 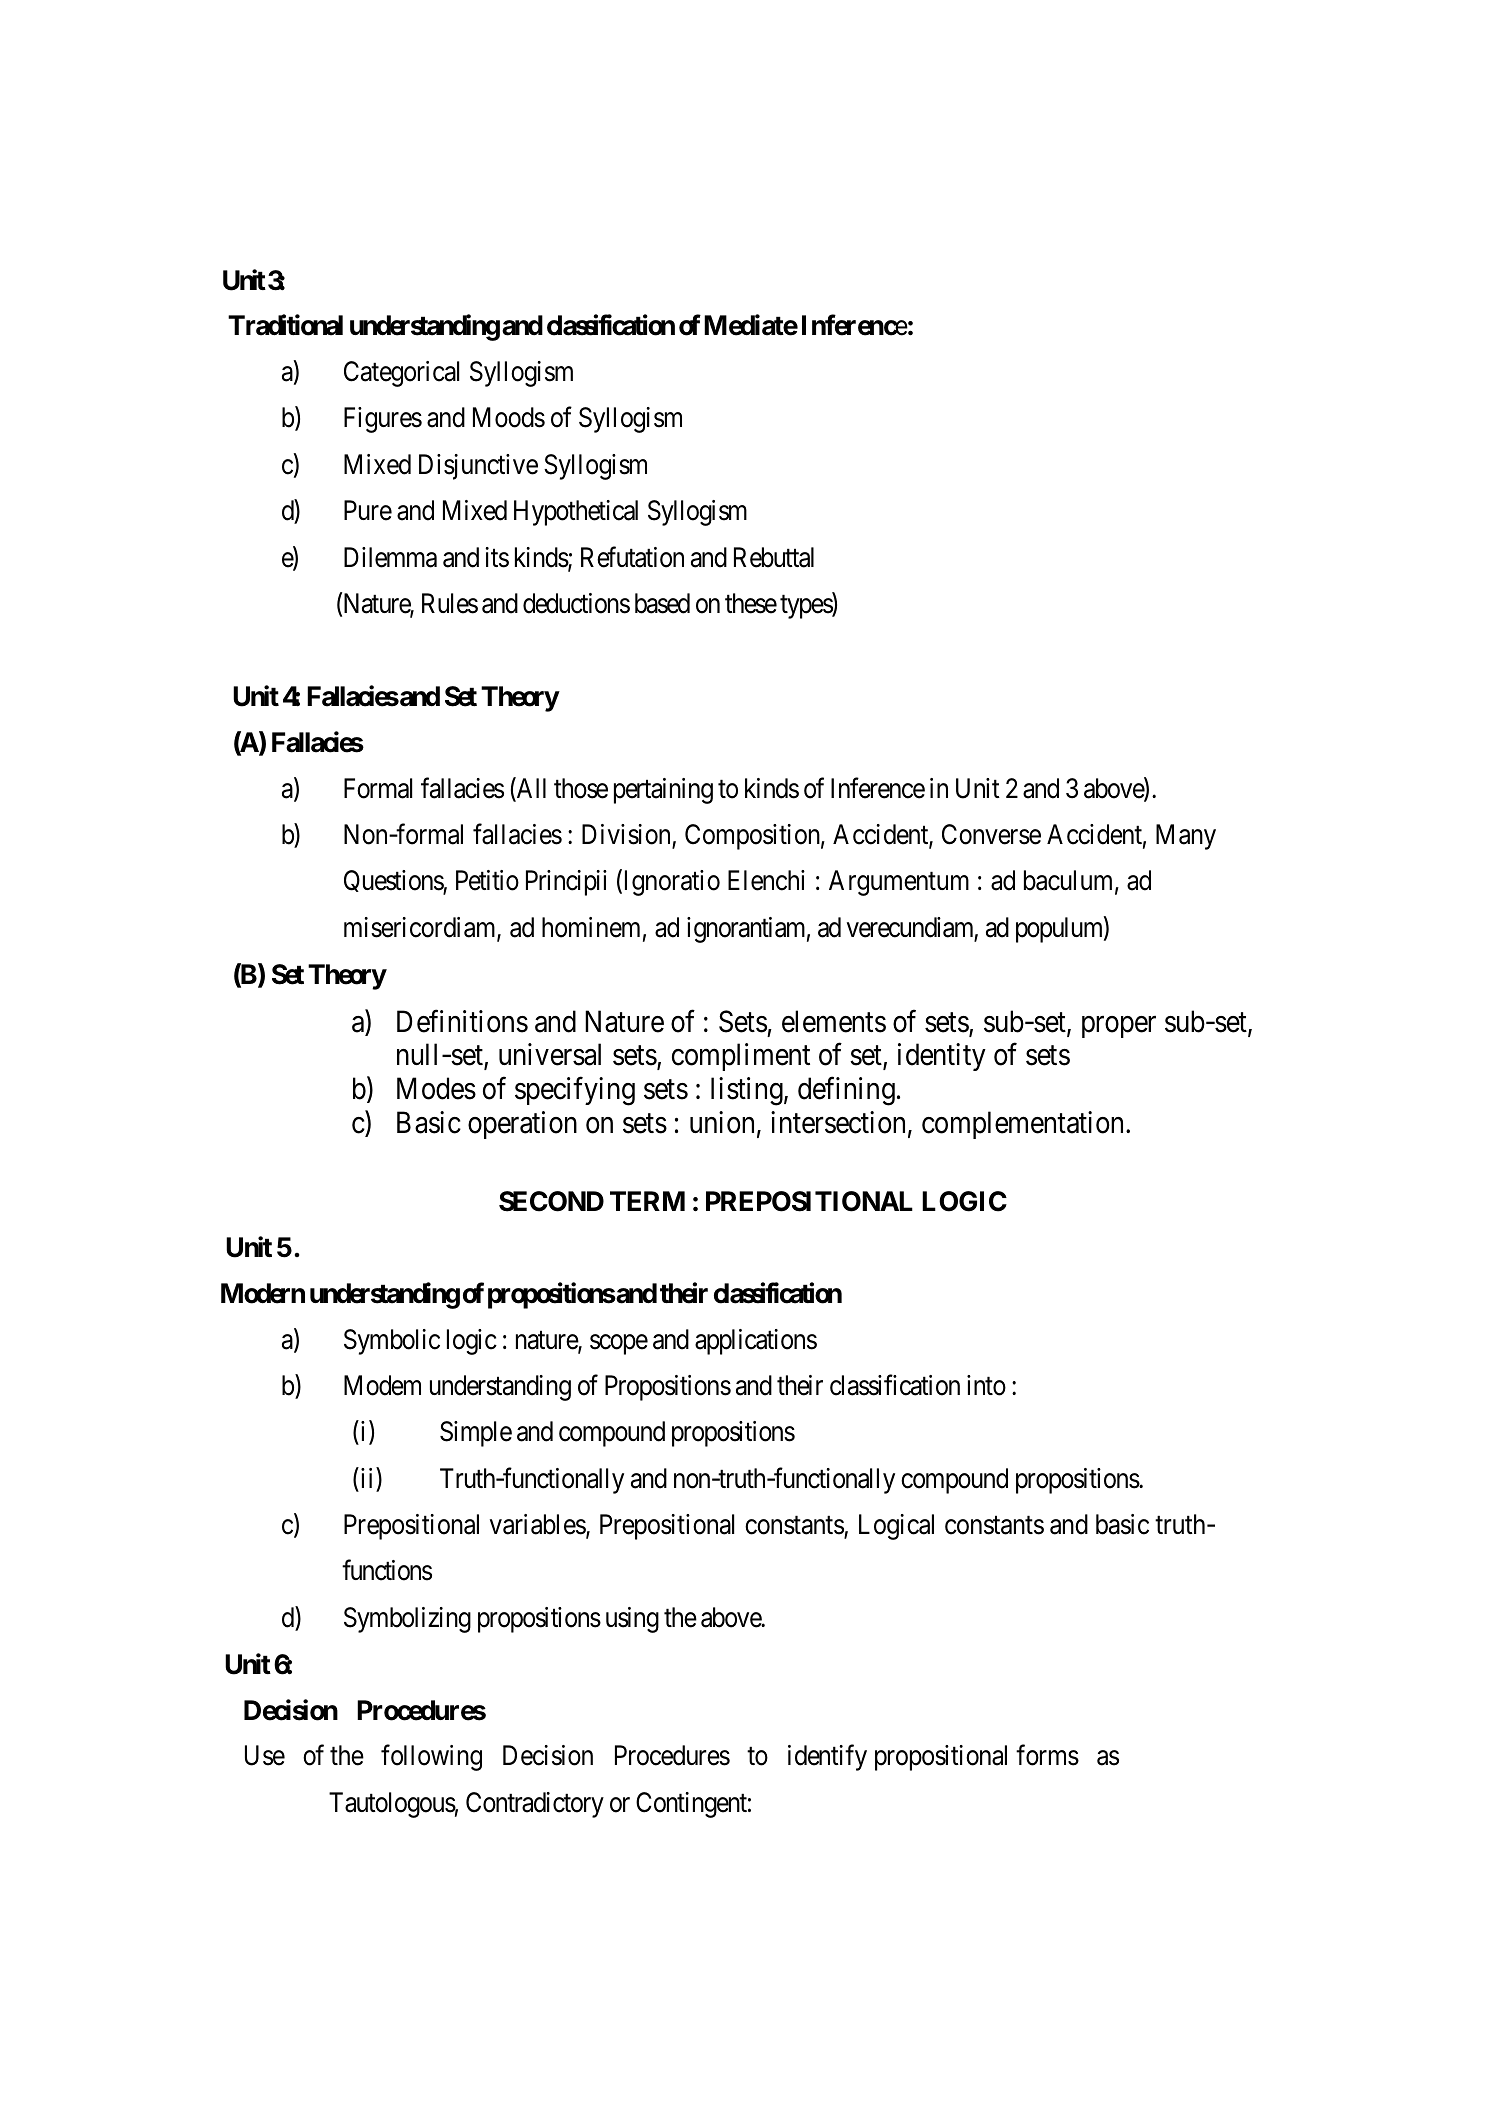 What do you see at coordinates (450, 603) in the page?
I see `Rules` at bounding box center [450, 603].
